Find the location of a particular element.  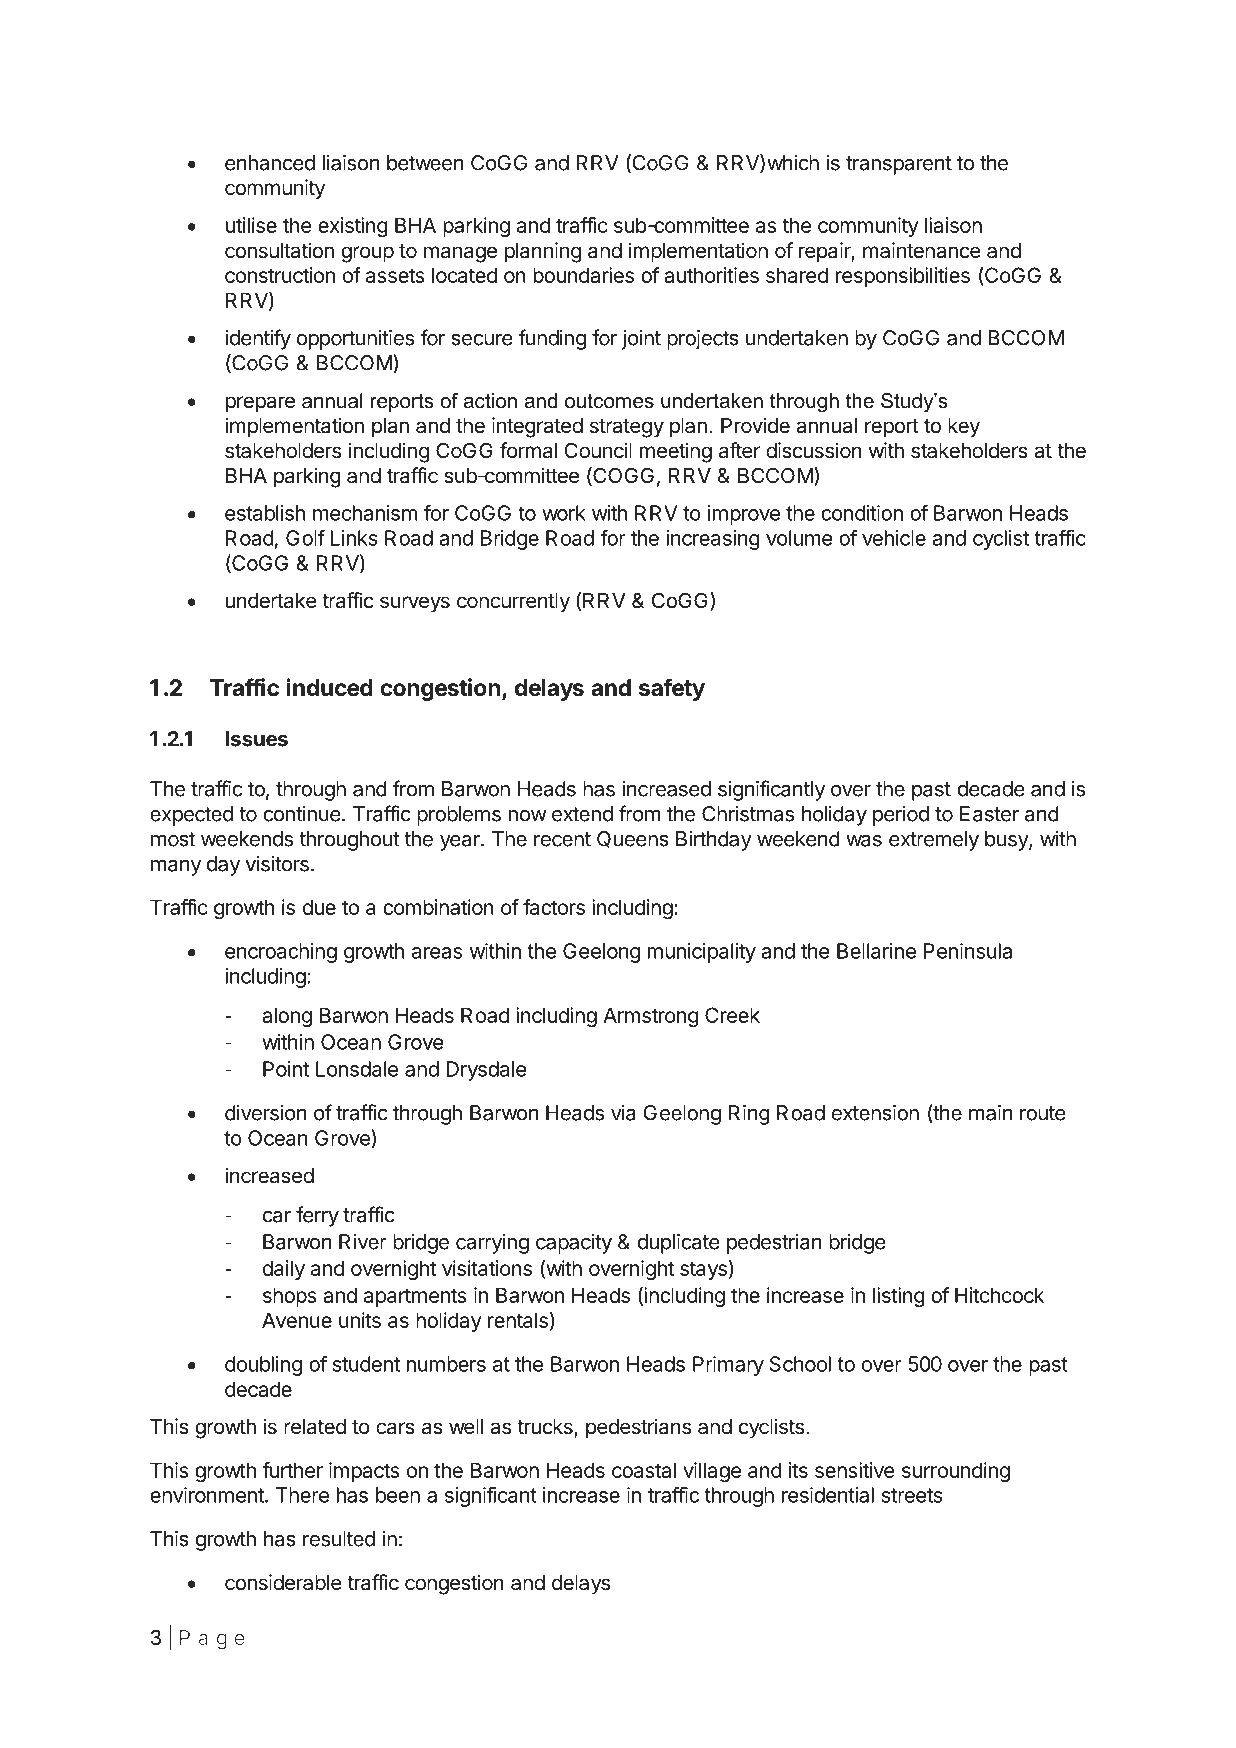

boundaries is located at coordinates (583, 275).
